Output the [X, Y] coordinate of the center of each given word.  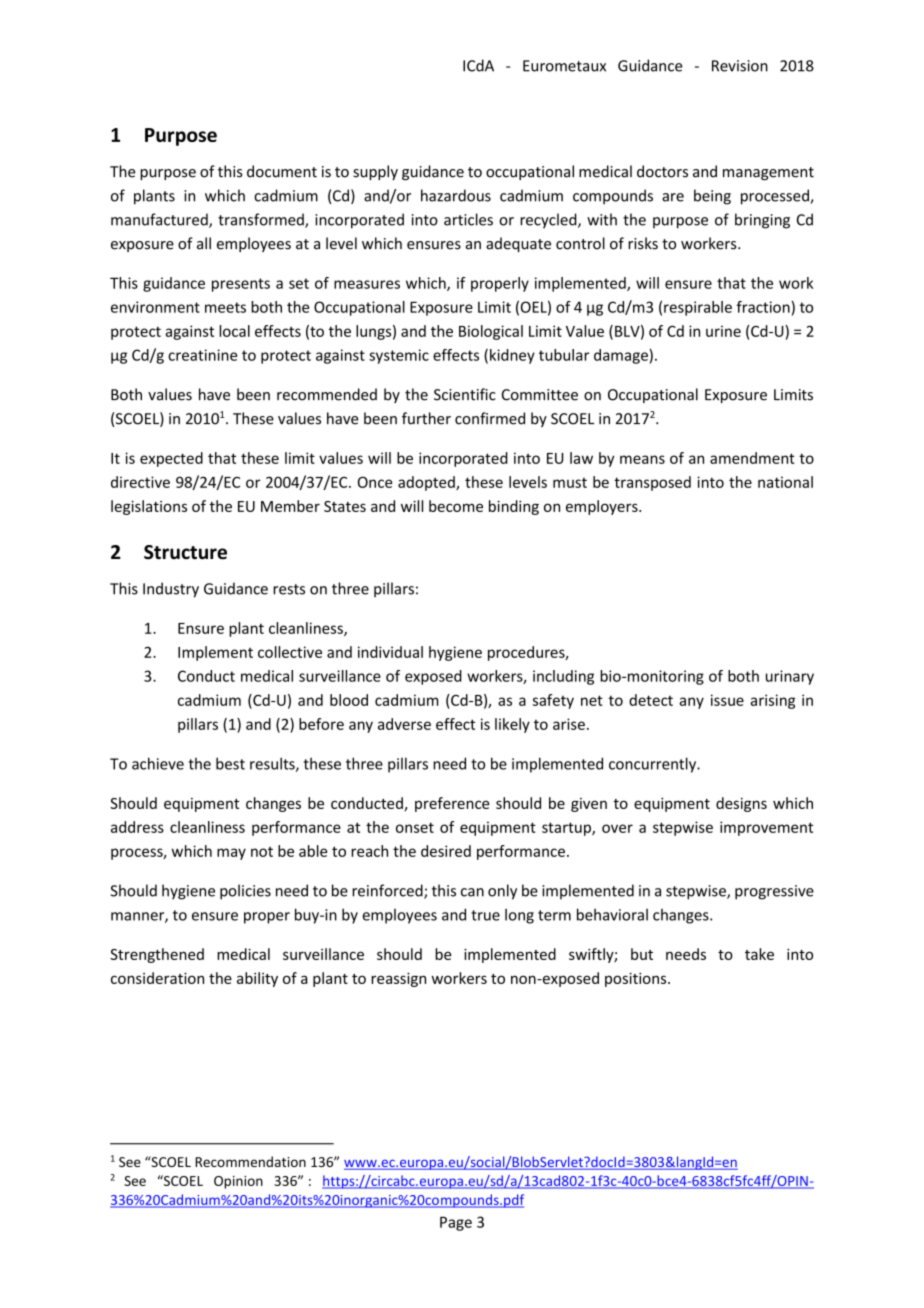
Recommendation [250, 1161]
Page [456, 1223]
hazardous [456, 195]
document [282, 171]
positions [637, 979]
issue [727, 700]
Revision [740, 66]
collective [290, 652]
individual [390, 652]
